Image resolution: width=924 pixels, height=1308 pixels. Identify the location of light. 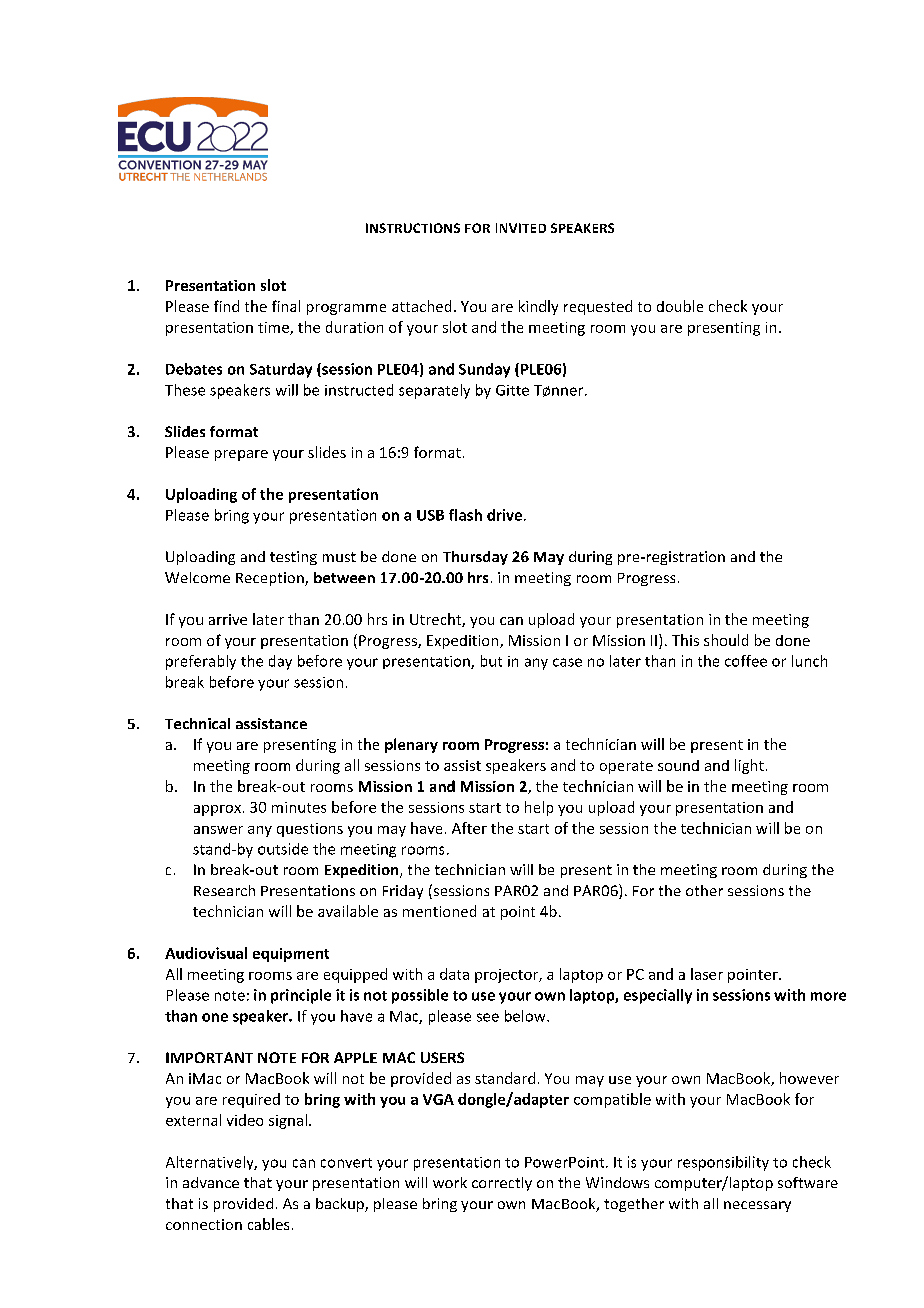
(749, 766).
